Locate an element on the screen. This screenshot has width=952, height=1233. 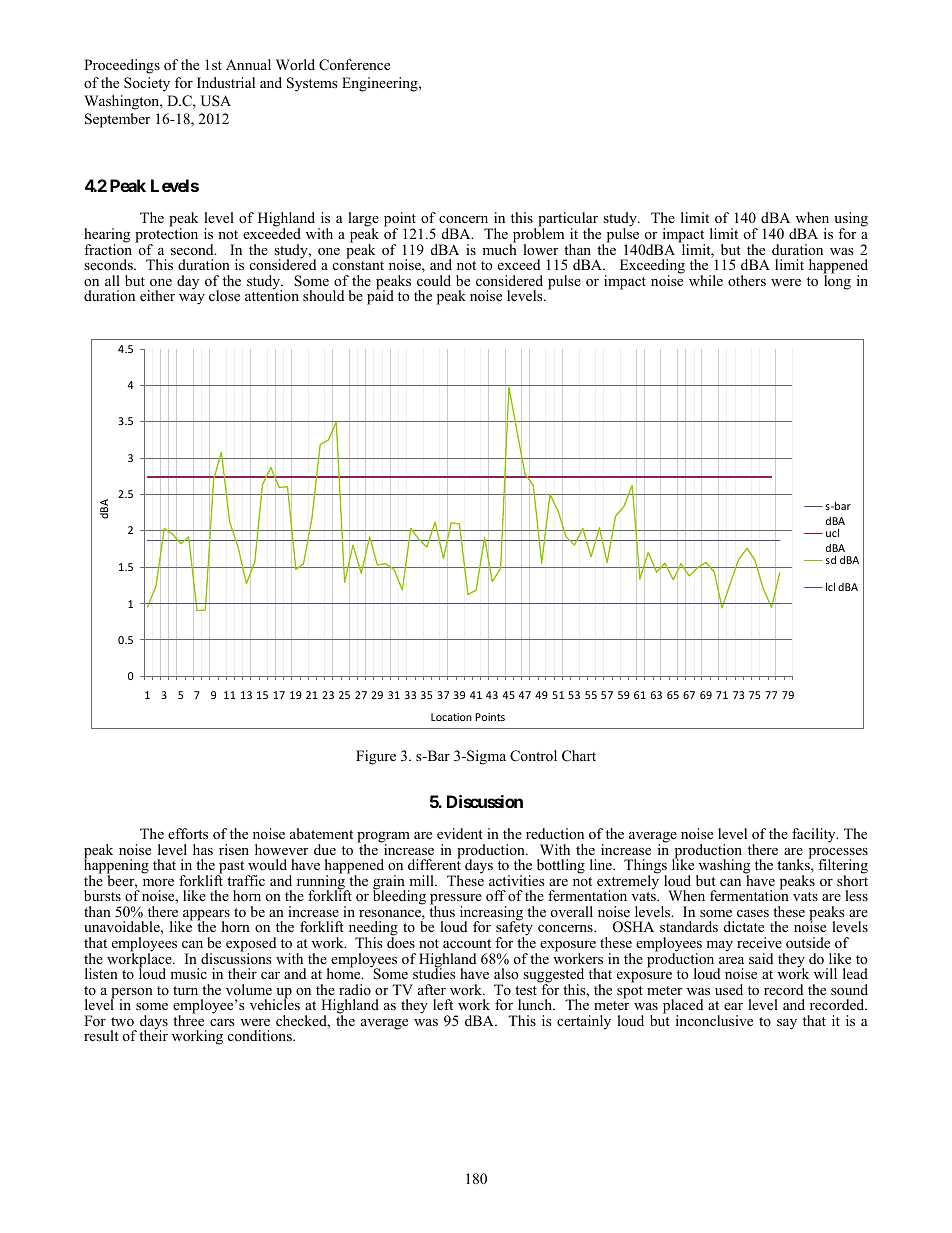
say is located at coordinates (787, 1024).
